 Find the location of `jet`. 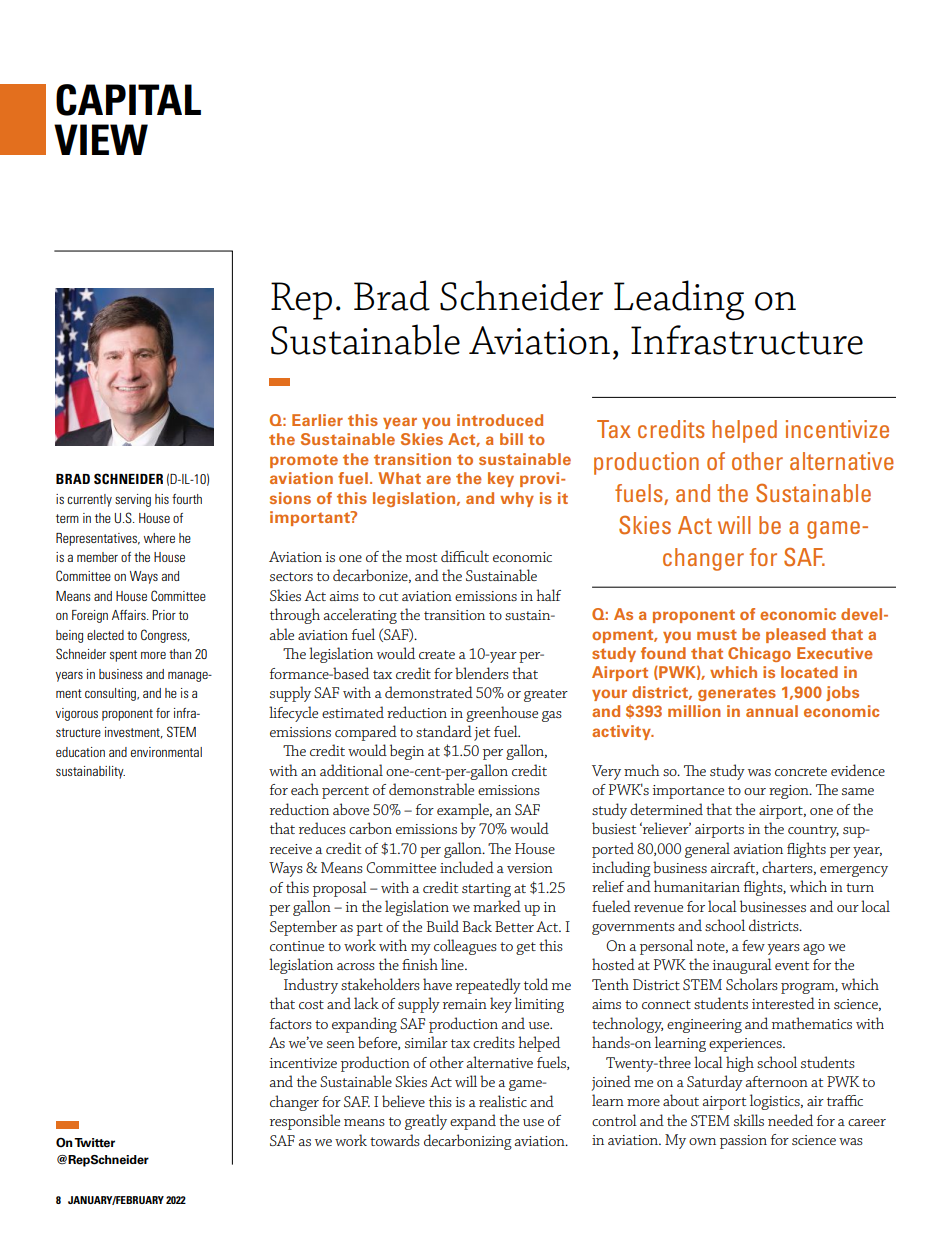

jet is located at coordinates (482, 734).
